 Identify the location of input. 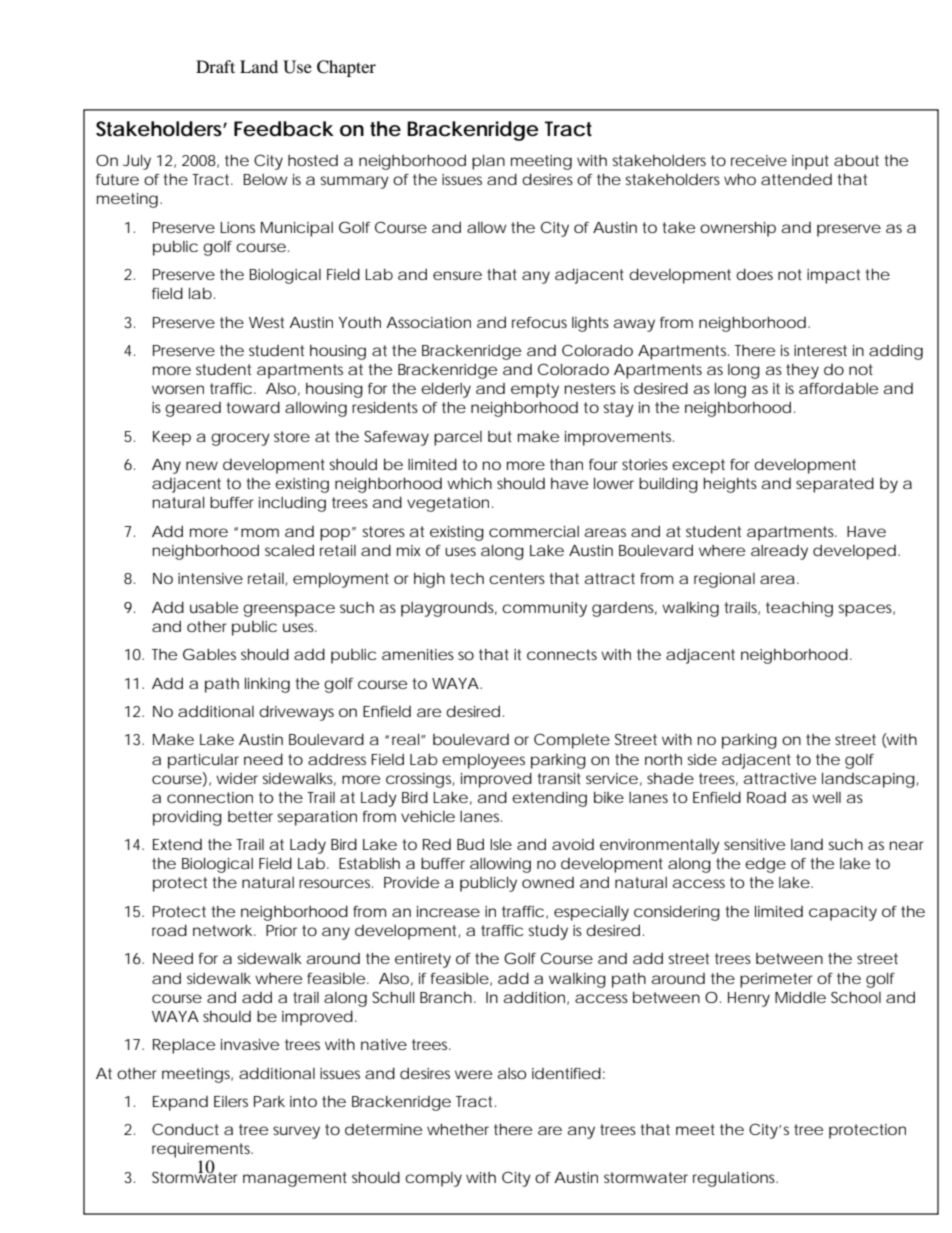
(810, 162).
